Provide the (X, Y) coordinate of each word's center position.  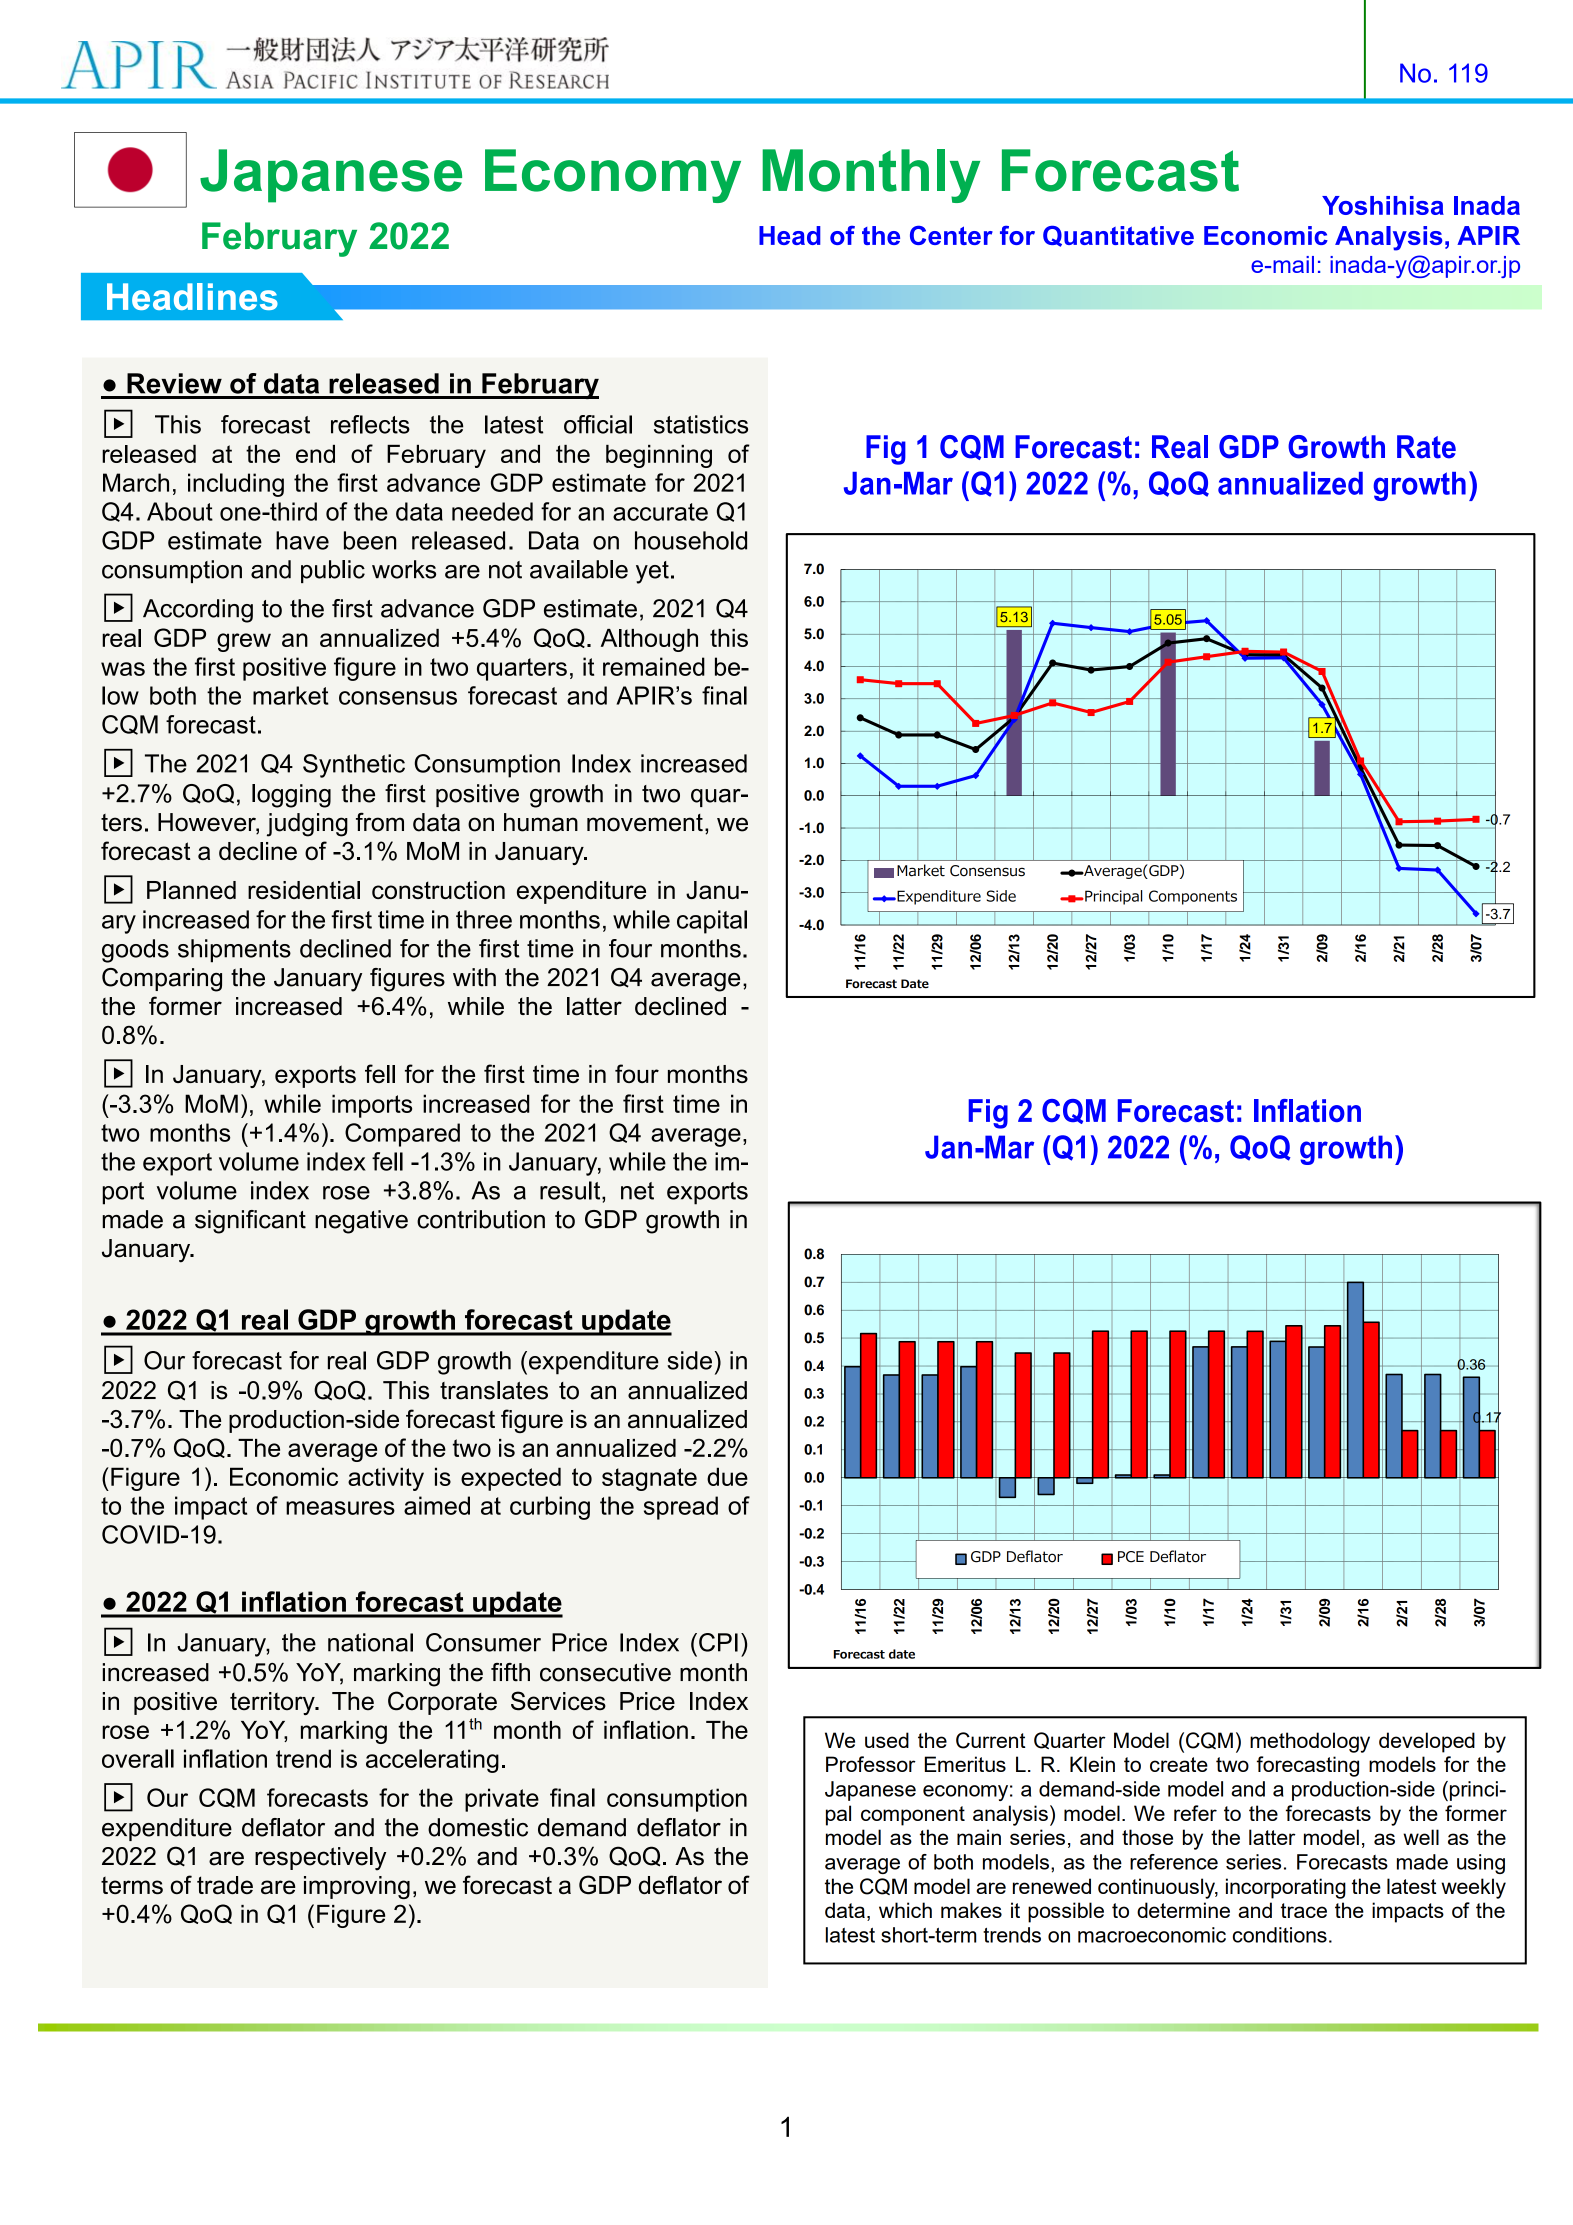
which (905, 1910)
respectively (320, 1859)
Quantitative (1118, 236)
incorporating (1286, 1888)
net (637, 1191)
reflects (370, 424)
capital (712, 922)
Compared (402, 1135)
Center (951, 235)
